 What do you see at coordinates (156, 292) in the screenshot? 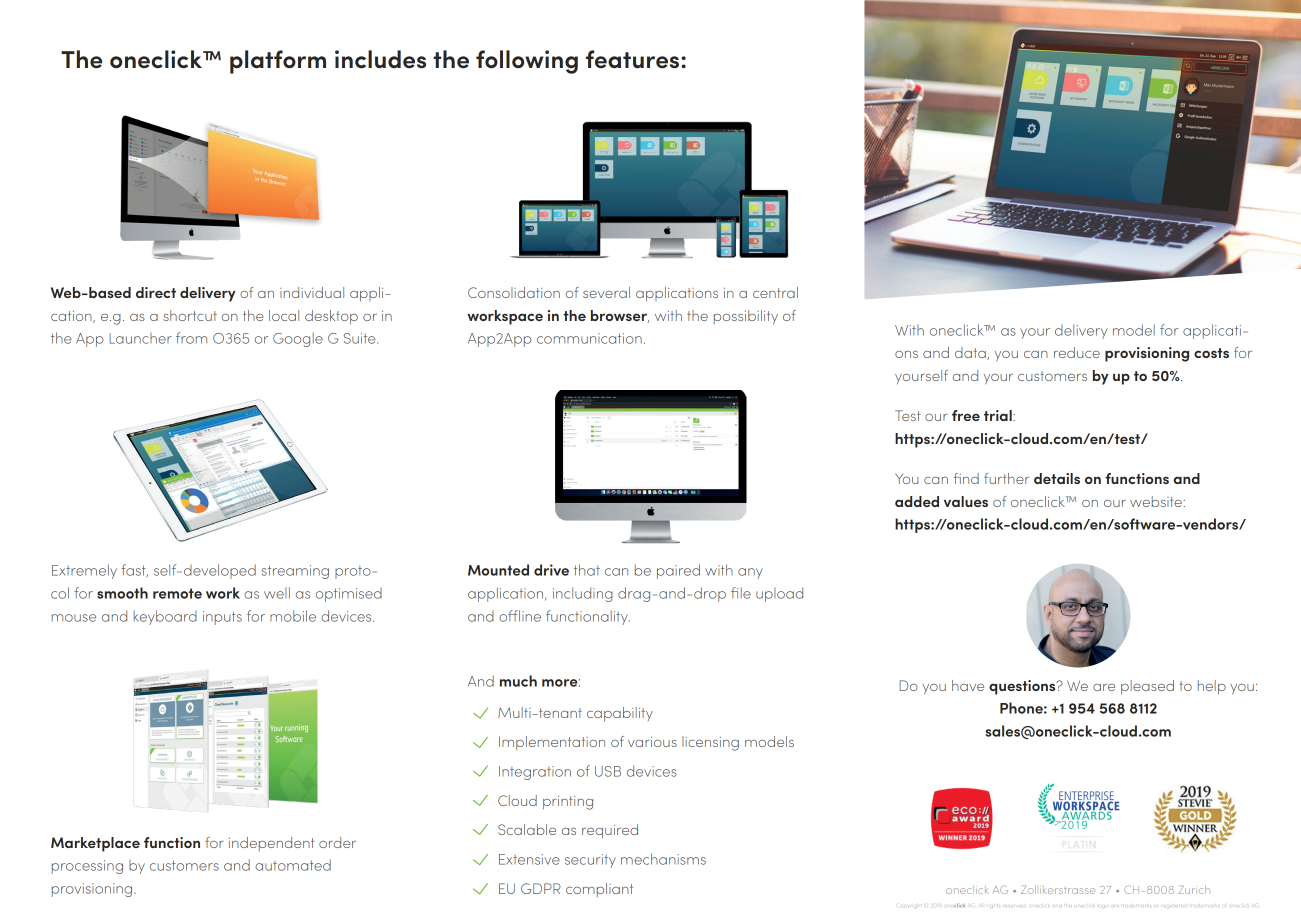
I see `direct` at bounding box center [156, 292].
